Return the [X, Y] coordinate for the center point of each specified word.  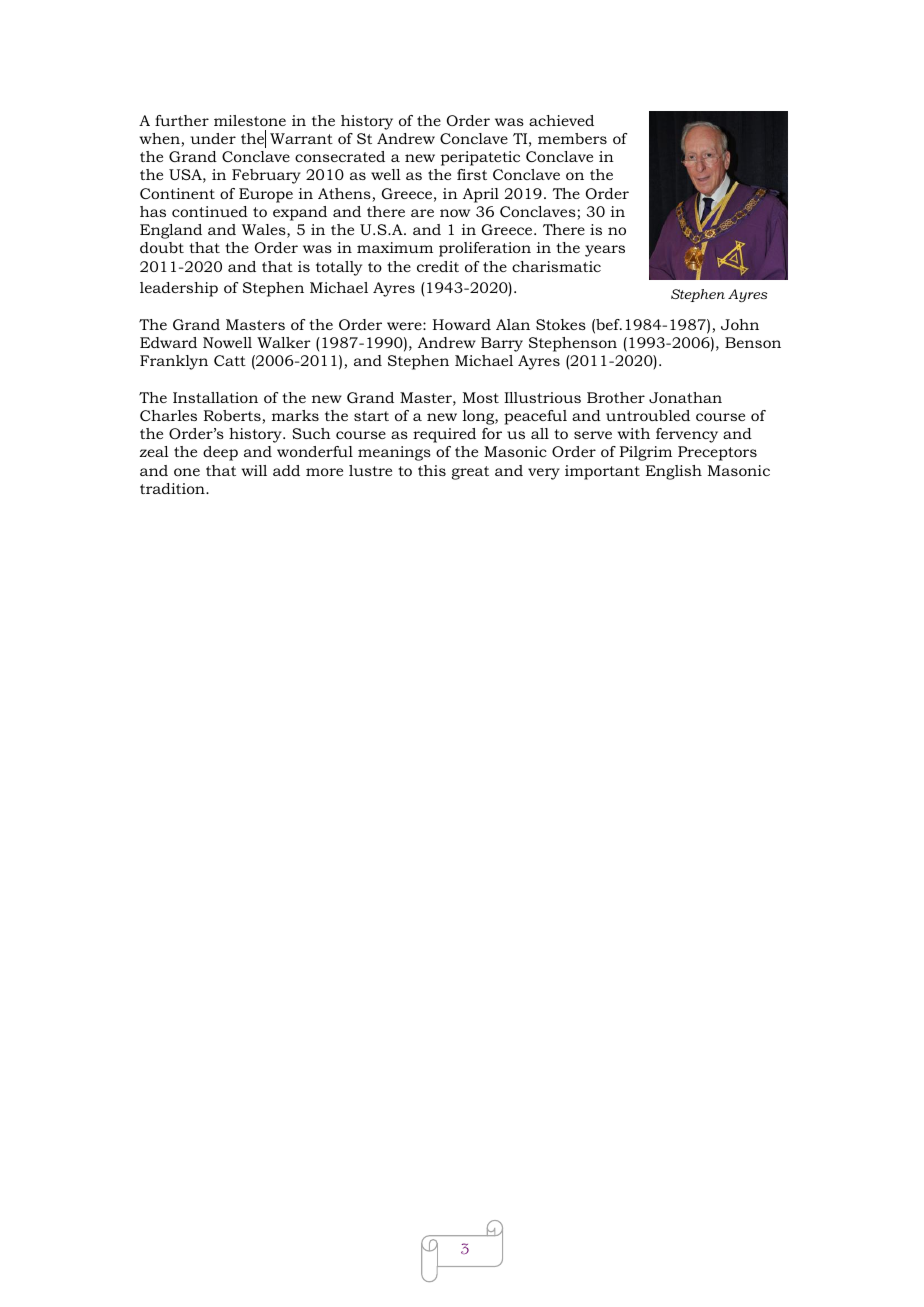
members [572, 138]
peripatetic [480, 158]
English [674, 472]
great [470, 473]
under [213, 138]
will [254, 470]
